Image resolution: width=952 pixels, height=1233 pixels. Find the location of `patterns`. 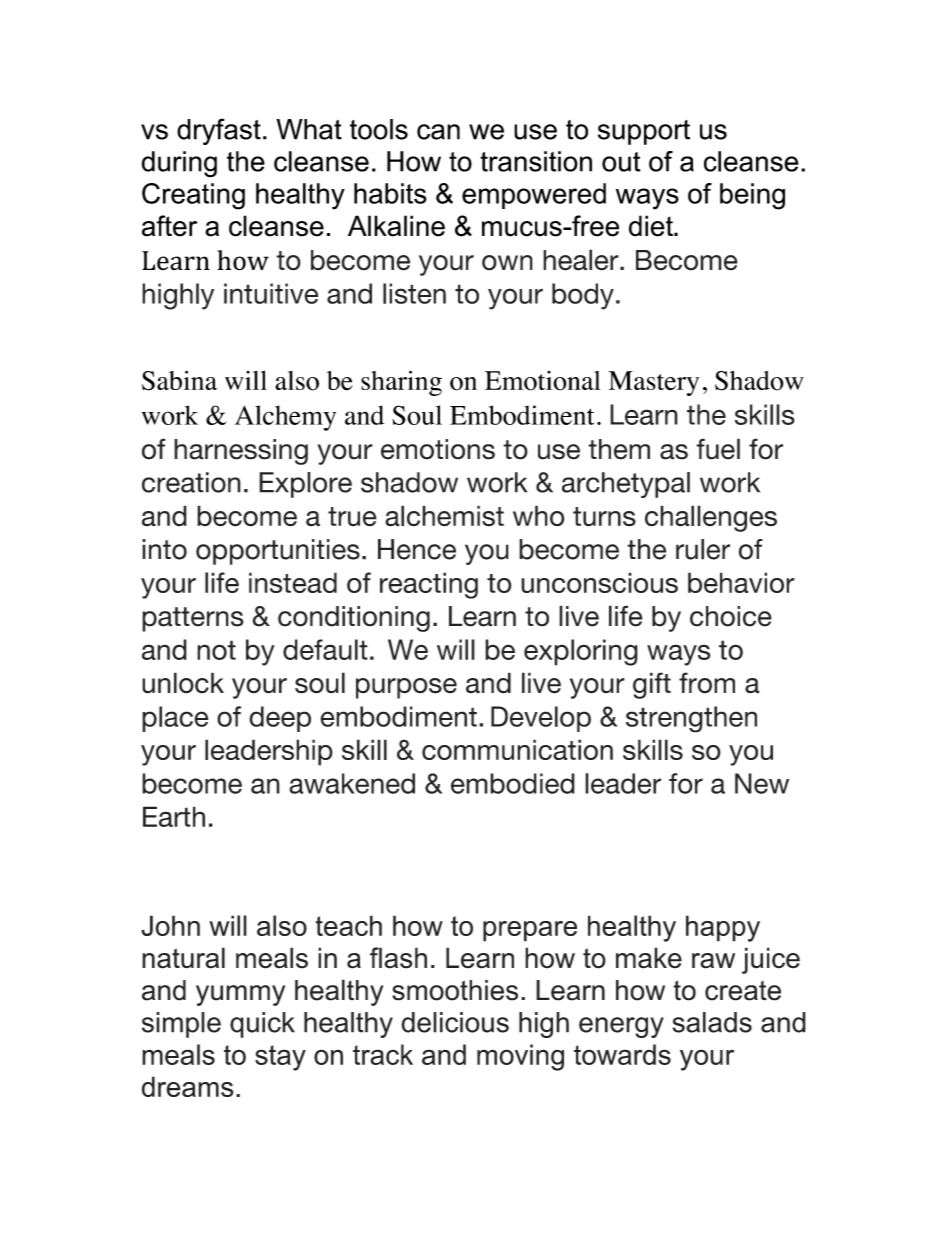

patterns is located at coordinates (193, 619).
